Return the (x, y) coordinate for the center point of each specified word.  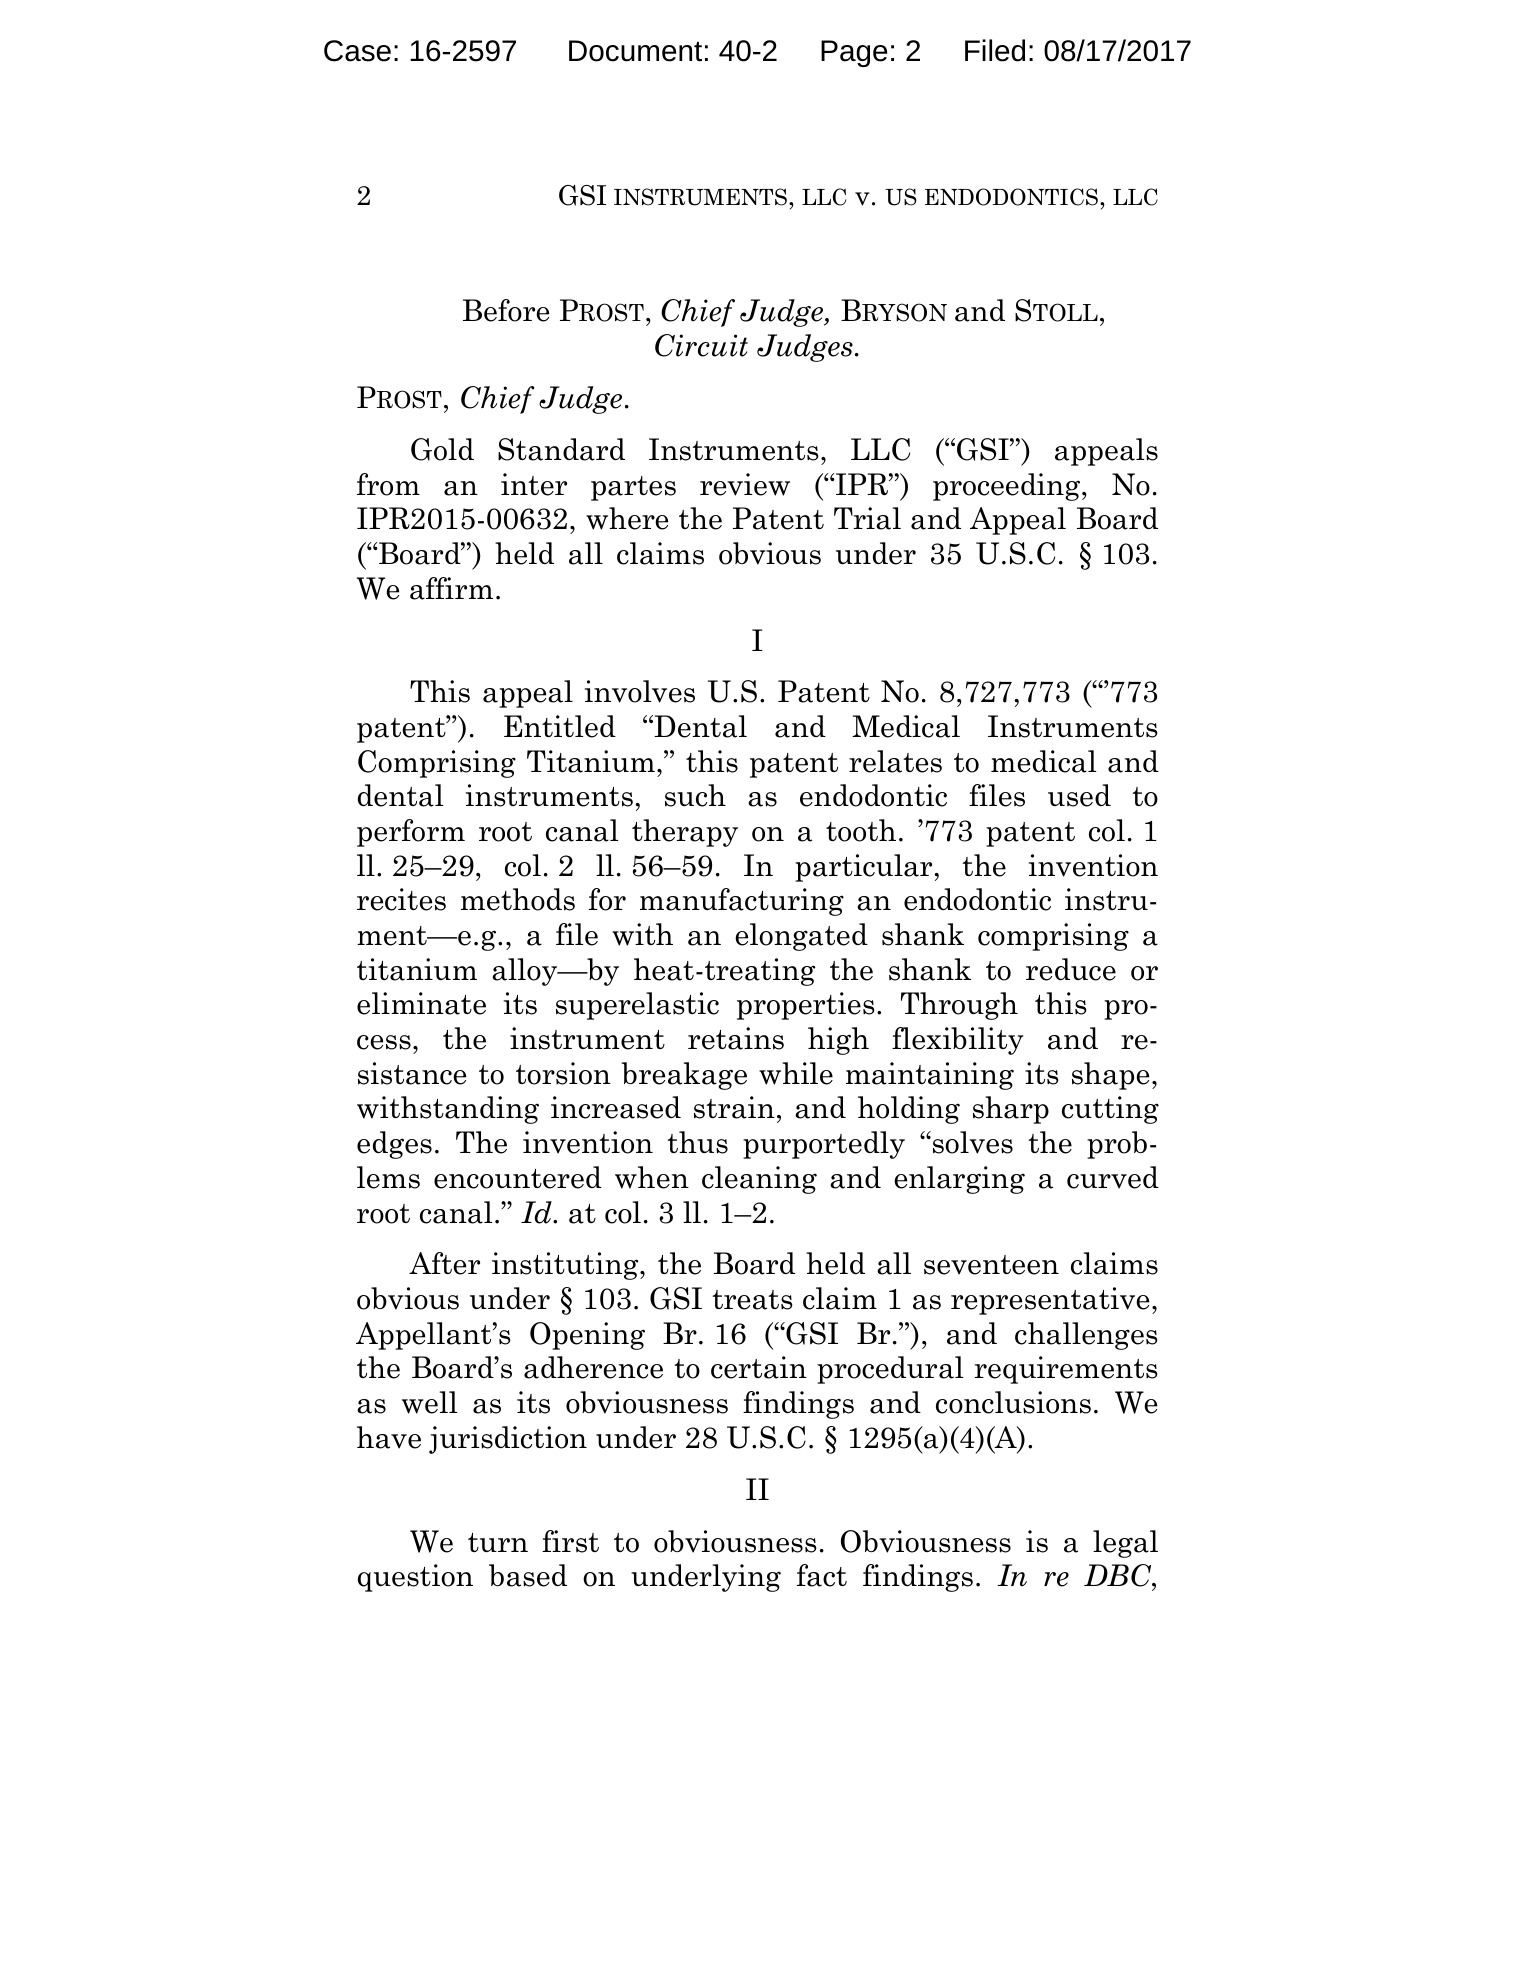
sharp (1011, 1110)
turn (498, 1542)
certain (759, 1367)
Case (357, 51)
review (745, 484)
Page (854, 53)
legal (1125, 1544)
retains (736, 1038)
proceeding (1008, 487)
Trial (867, 518)
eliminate (421, 1003)
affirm (451, 588)
